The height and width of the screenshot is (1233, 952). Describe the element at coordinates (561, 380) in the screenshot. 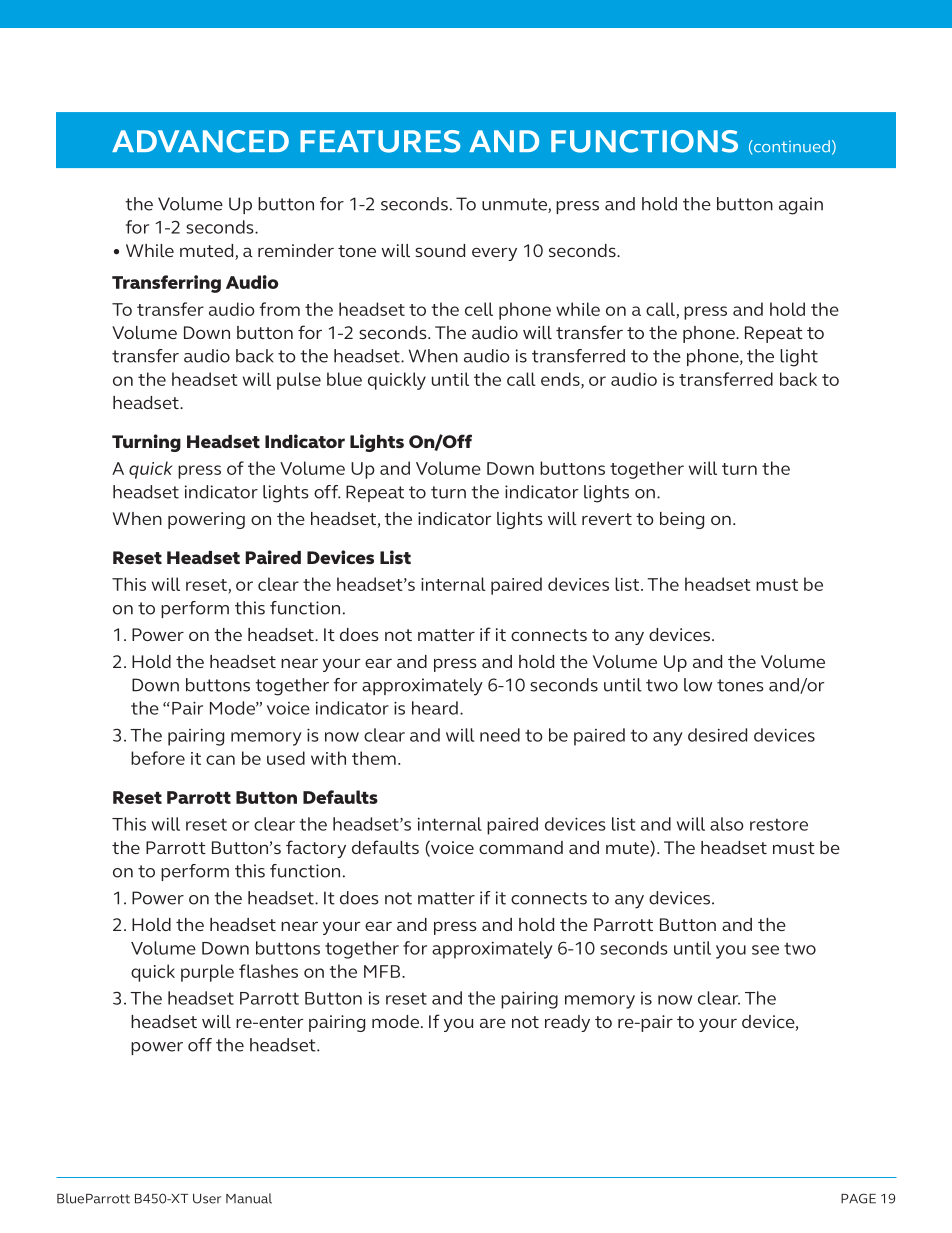

I see `ends` at that location.
